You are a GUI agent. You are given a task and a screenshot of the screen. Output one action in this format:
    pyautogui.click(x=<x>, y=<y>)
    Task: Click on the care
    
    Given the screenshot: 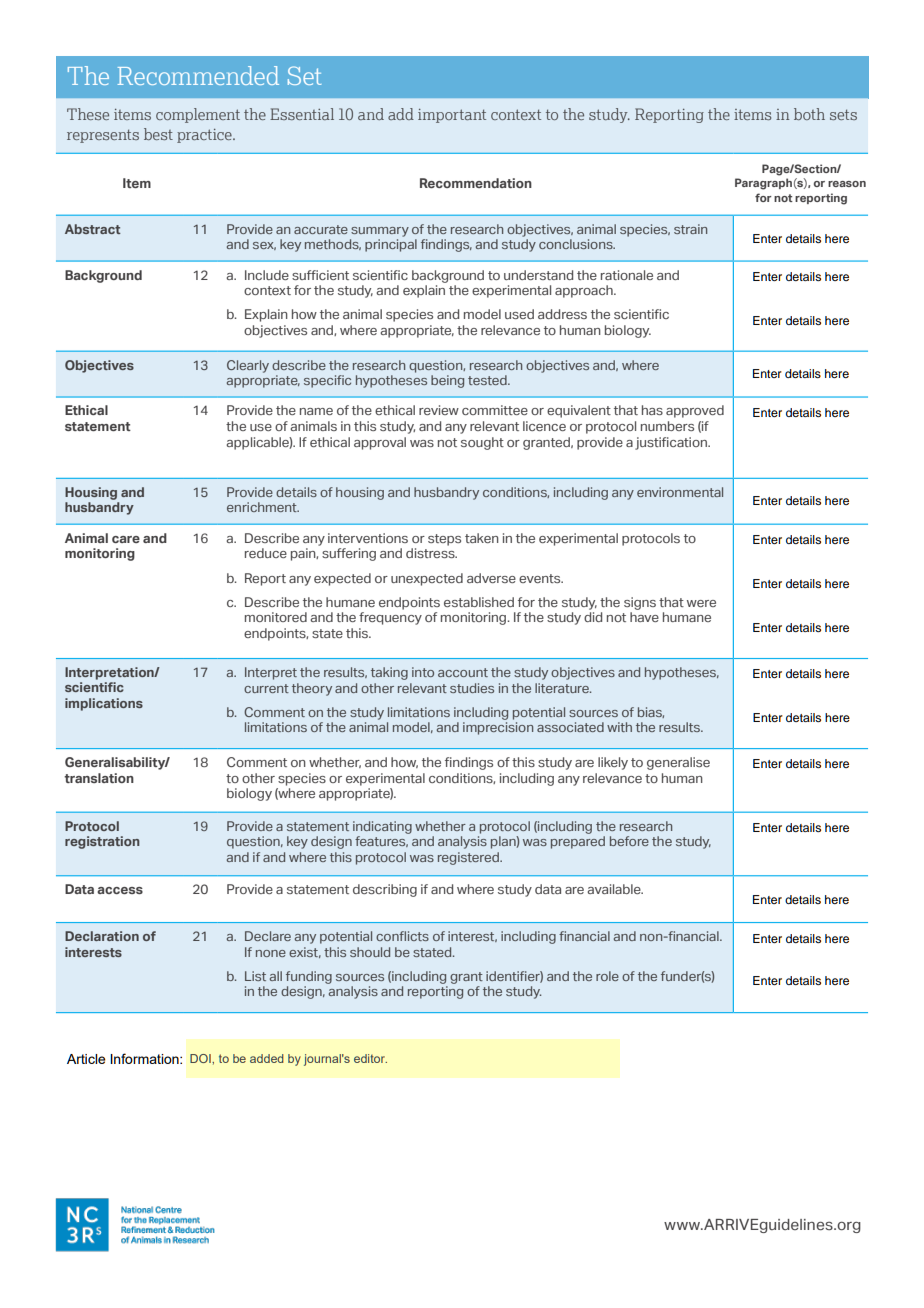 What is the action you would take?
    pyautogui.click(x=126, y=539)
